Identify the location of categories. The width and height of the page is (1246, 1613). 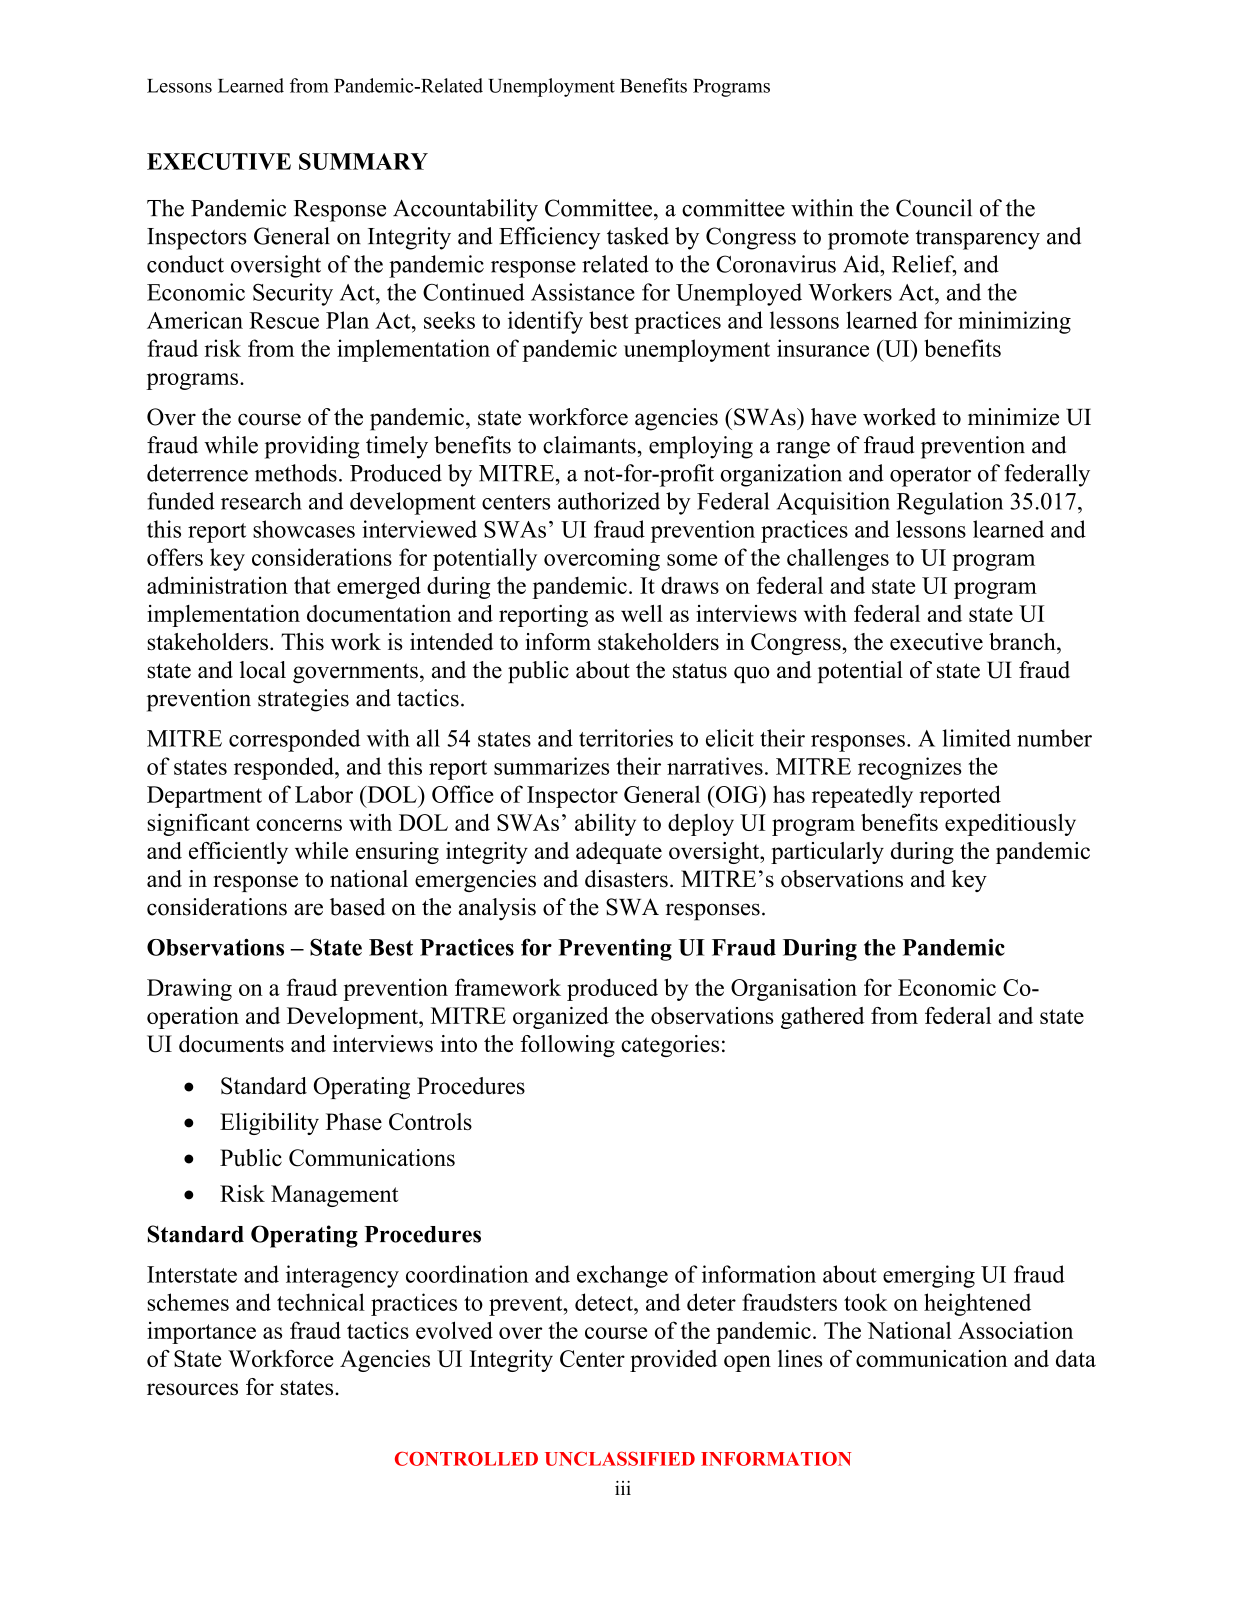
(670, 1046).
